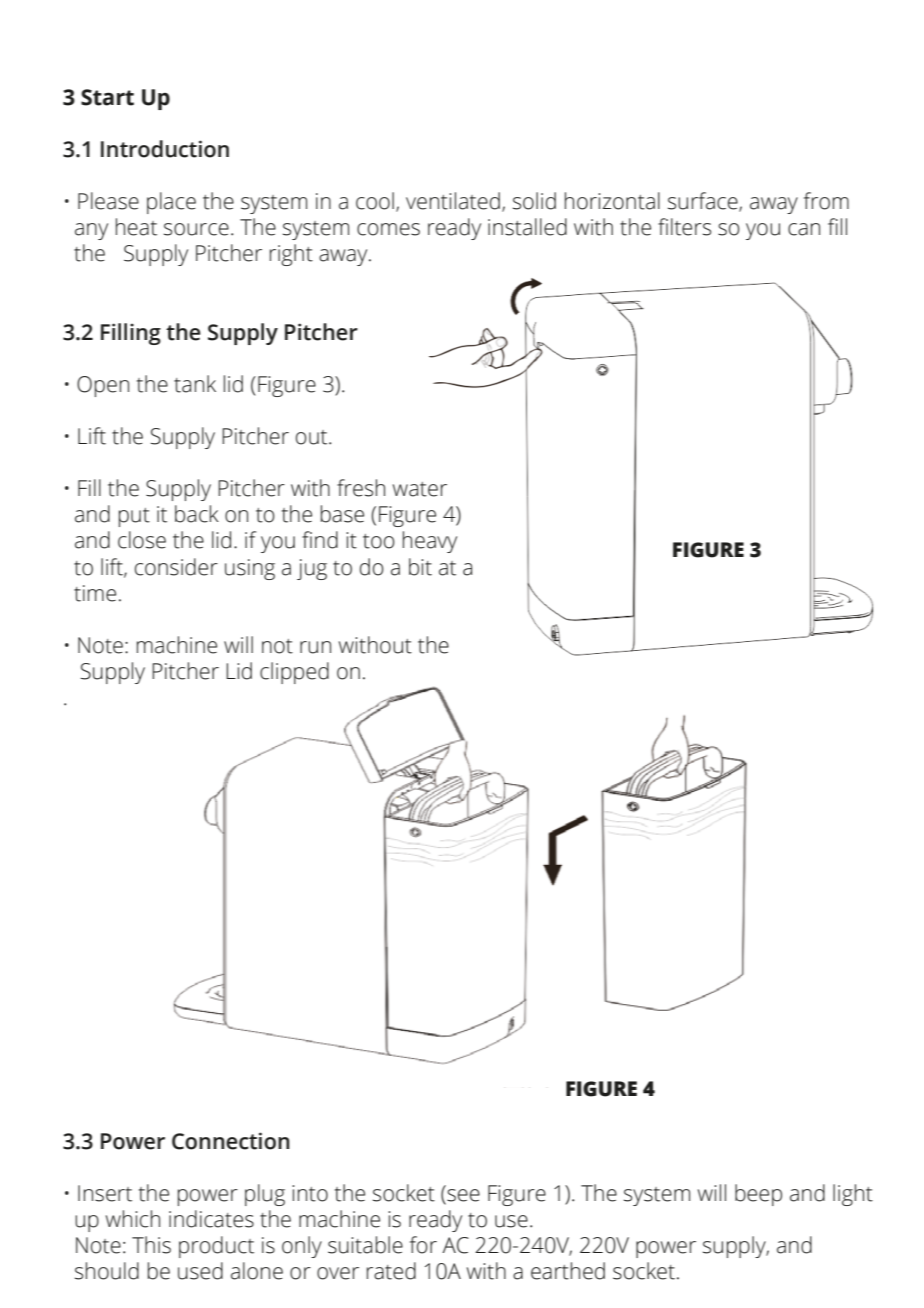  What do you see at coordinates (704, 202) in the screenshot?
I see `surface` at bounding box center [704, 202].
